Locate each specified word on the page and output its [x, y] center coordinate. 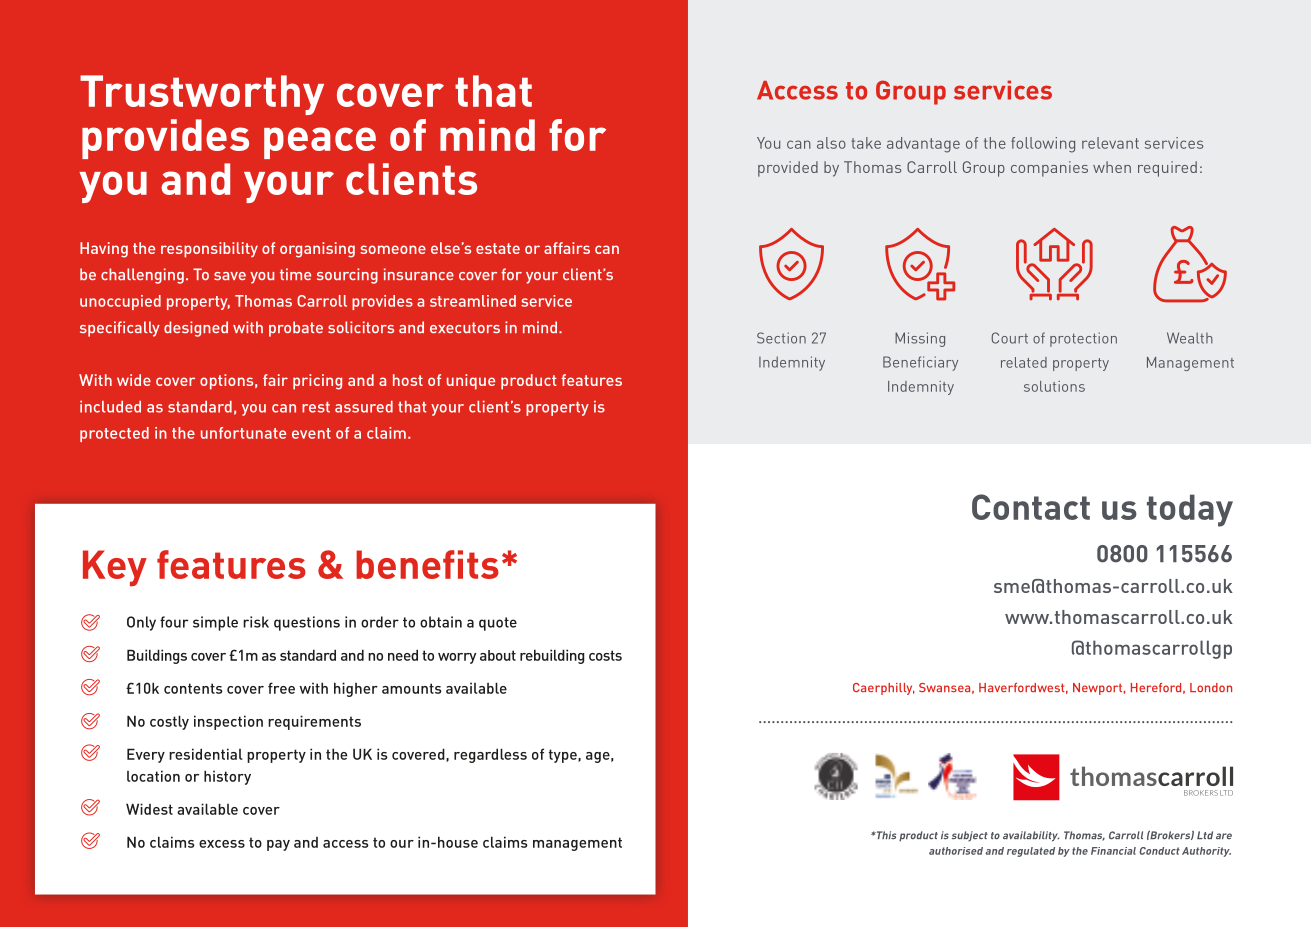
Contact [1031, 507]
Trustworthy [202, 95]
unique [471, 382]
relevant [1110, 143]
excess [222, 844]
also [831, 143]
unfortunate [243, 433]
